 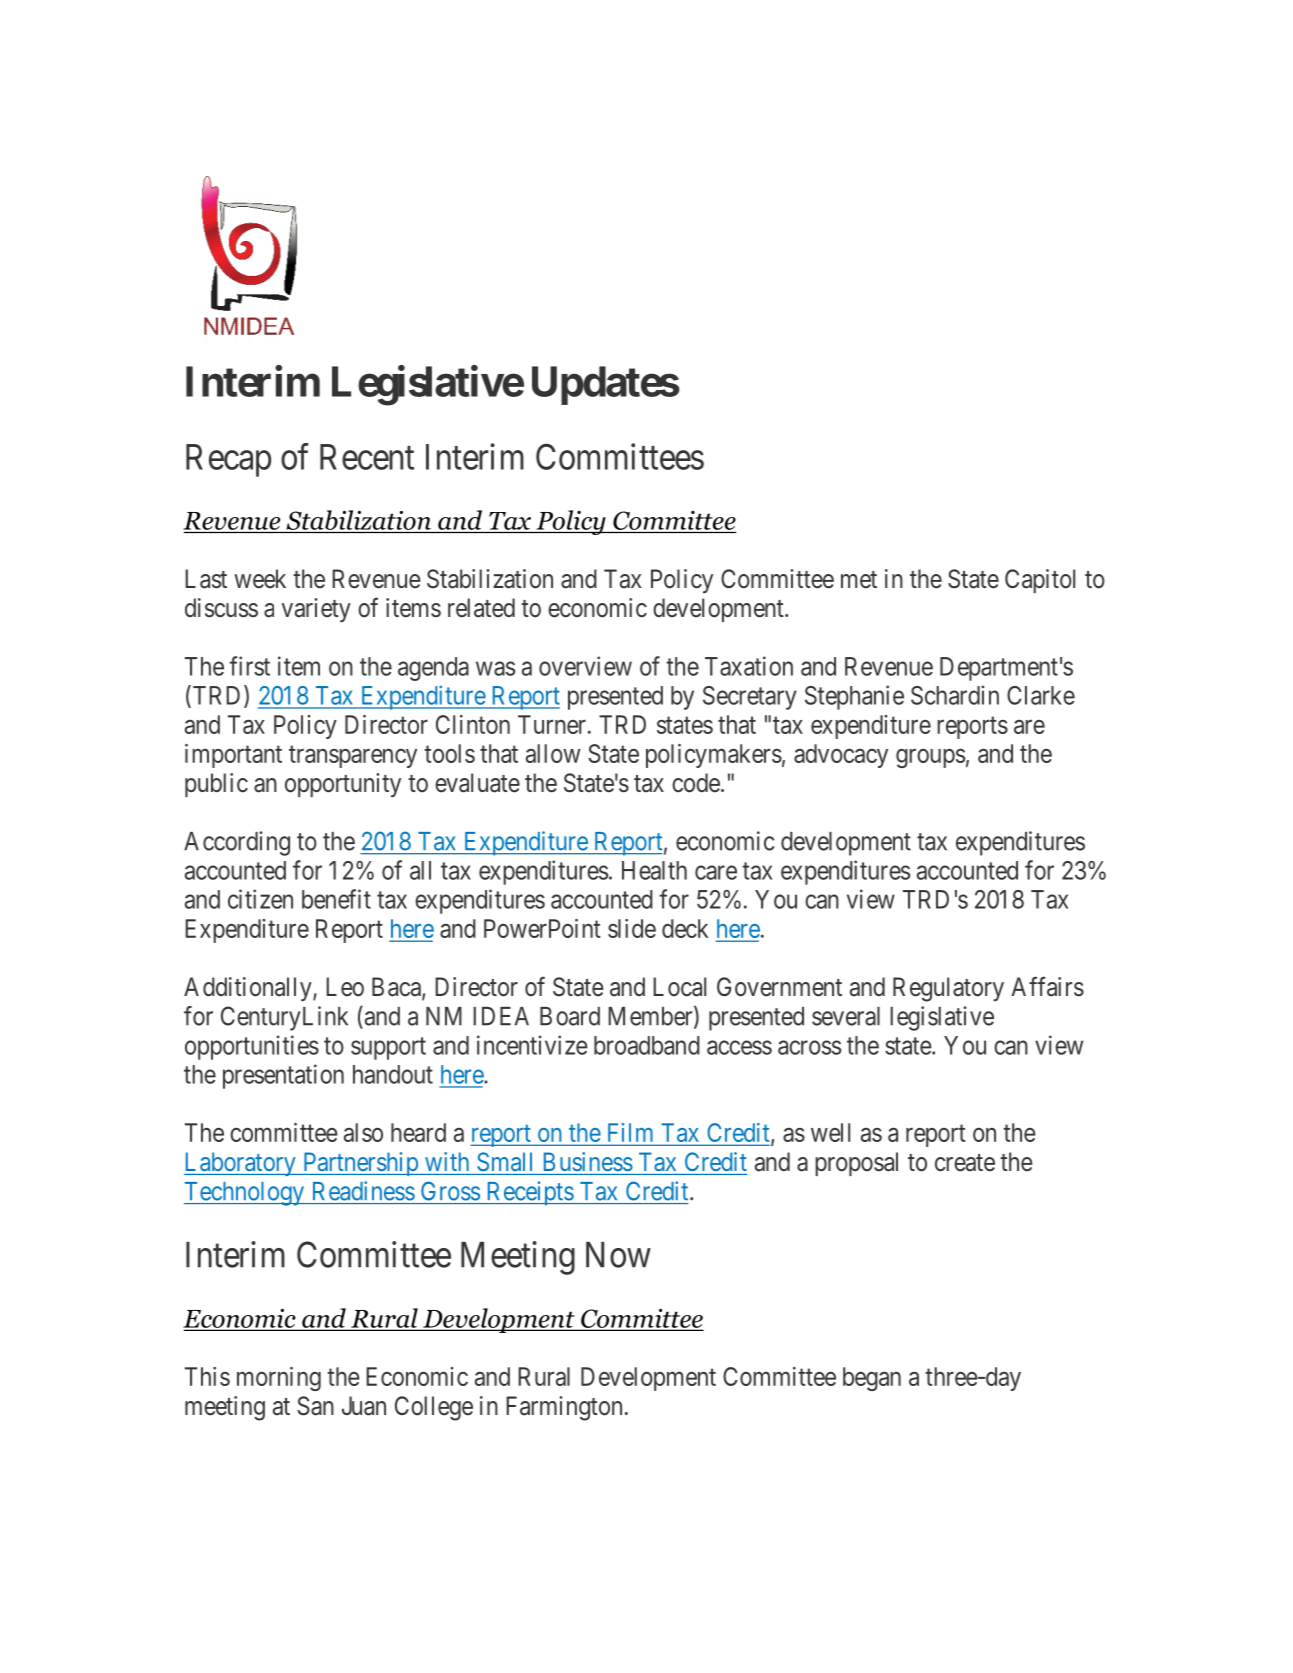 What do you see at coordinates (367, 457) in the document?
I see `Recent` at bounding box center [367, 457].
